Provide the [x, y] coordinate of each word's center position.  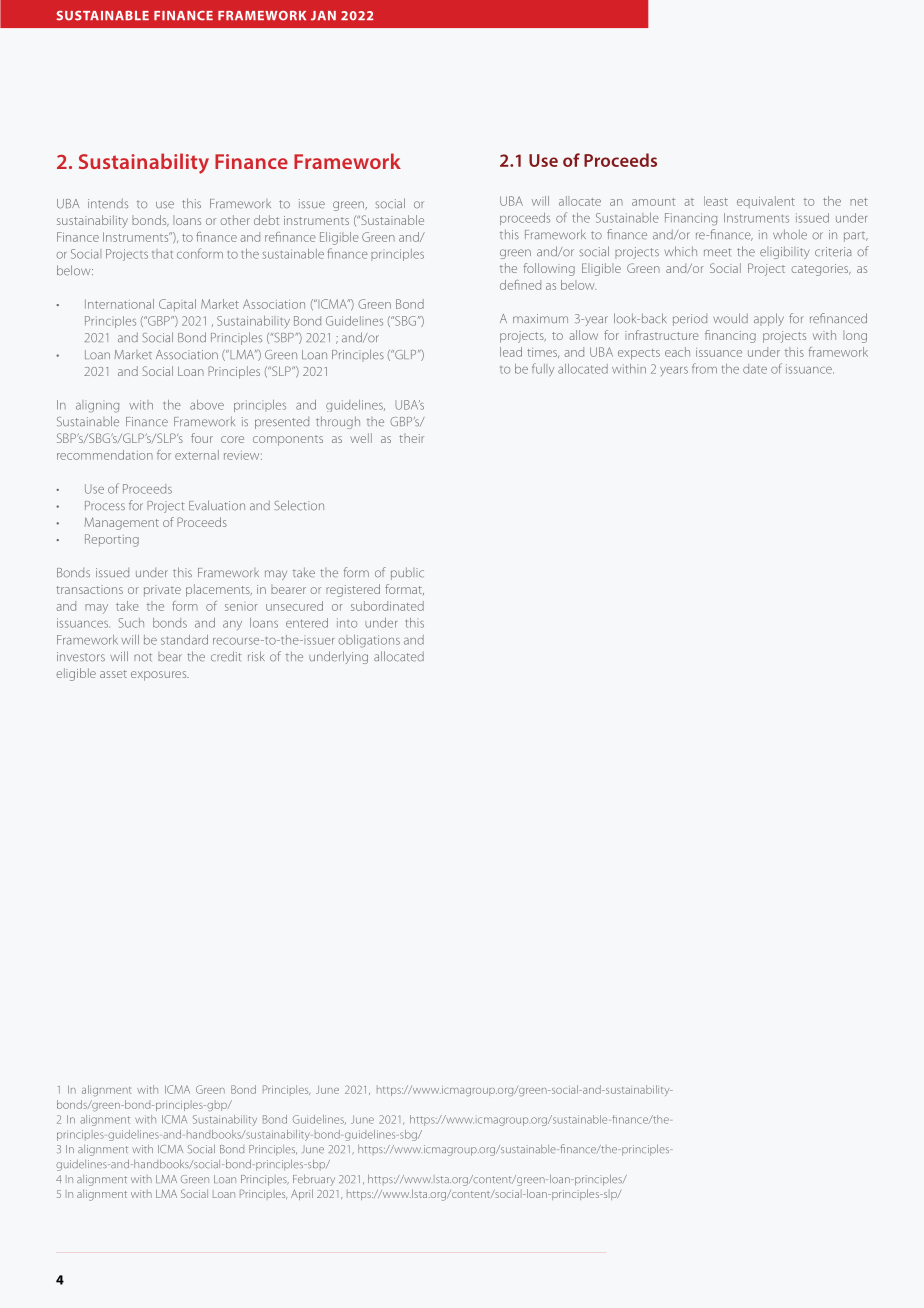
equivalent [766, 202]
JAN [323, 16]
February [314, 1180]
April [302, 1194]
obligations [369, 641]
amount [653, 202]
